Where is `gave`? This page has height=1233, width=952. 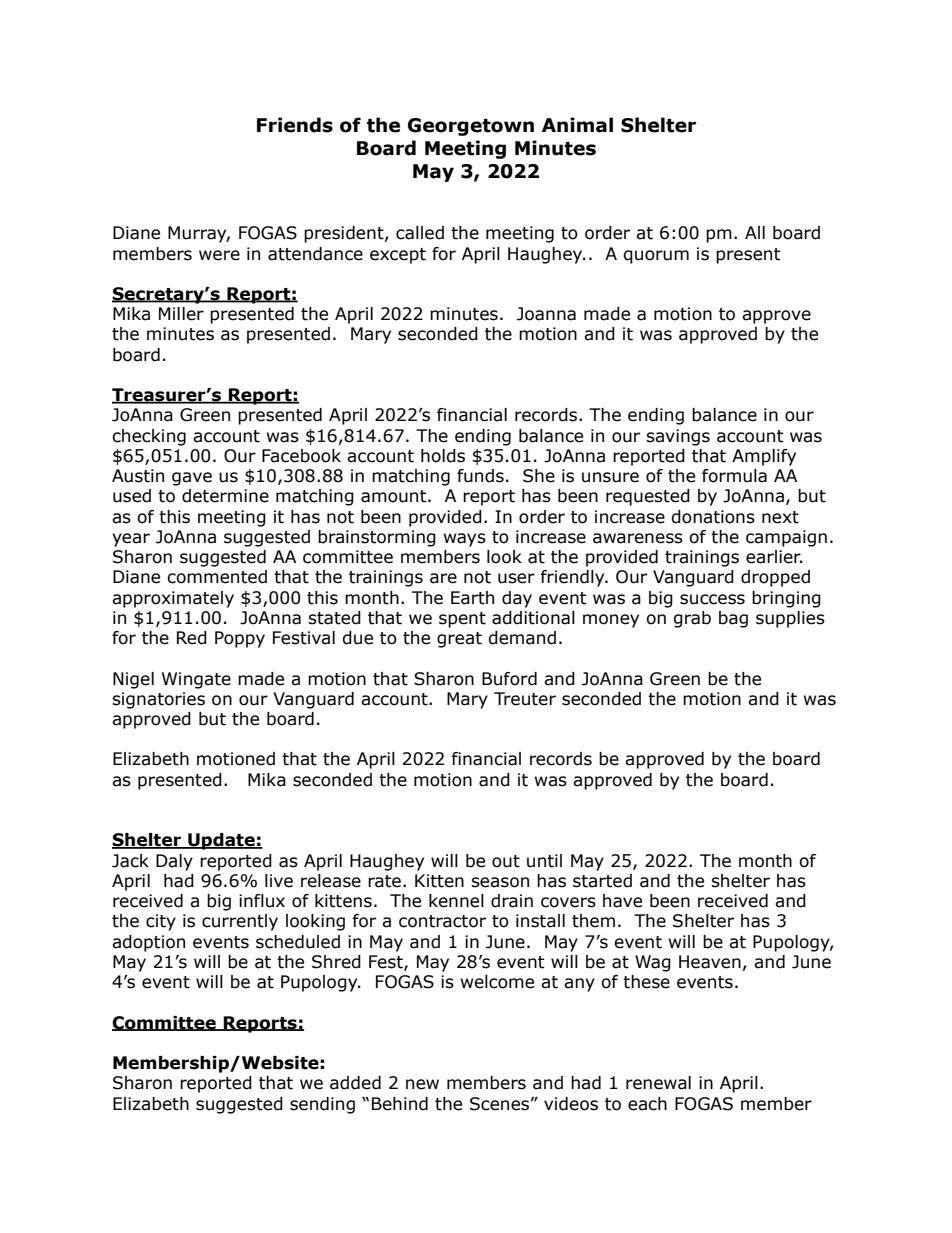 gave is located at coordinates (192, 479).
